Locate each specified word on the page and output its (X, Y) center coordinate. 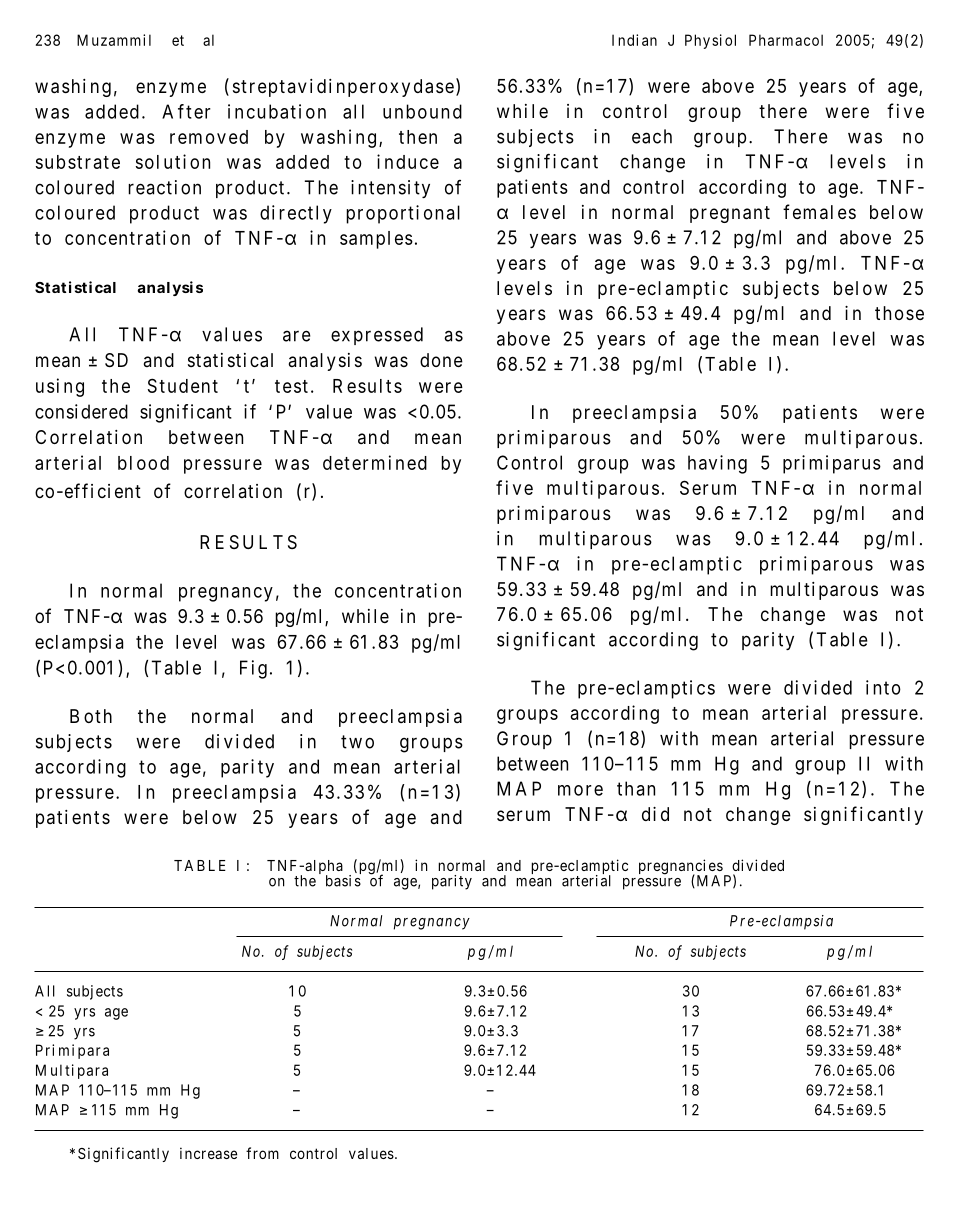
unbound (422, 111)
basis (343, 880)
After (186, 111)
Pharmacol (786, 40)
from (262, 1153)
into (883, 687)
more (580, 790)
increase (208, 1153)
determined (375, 462)
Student (183, 385)
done (441, 360)
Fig (253, 669)
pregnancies (681, 868)
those (899, 313)
